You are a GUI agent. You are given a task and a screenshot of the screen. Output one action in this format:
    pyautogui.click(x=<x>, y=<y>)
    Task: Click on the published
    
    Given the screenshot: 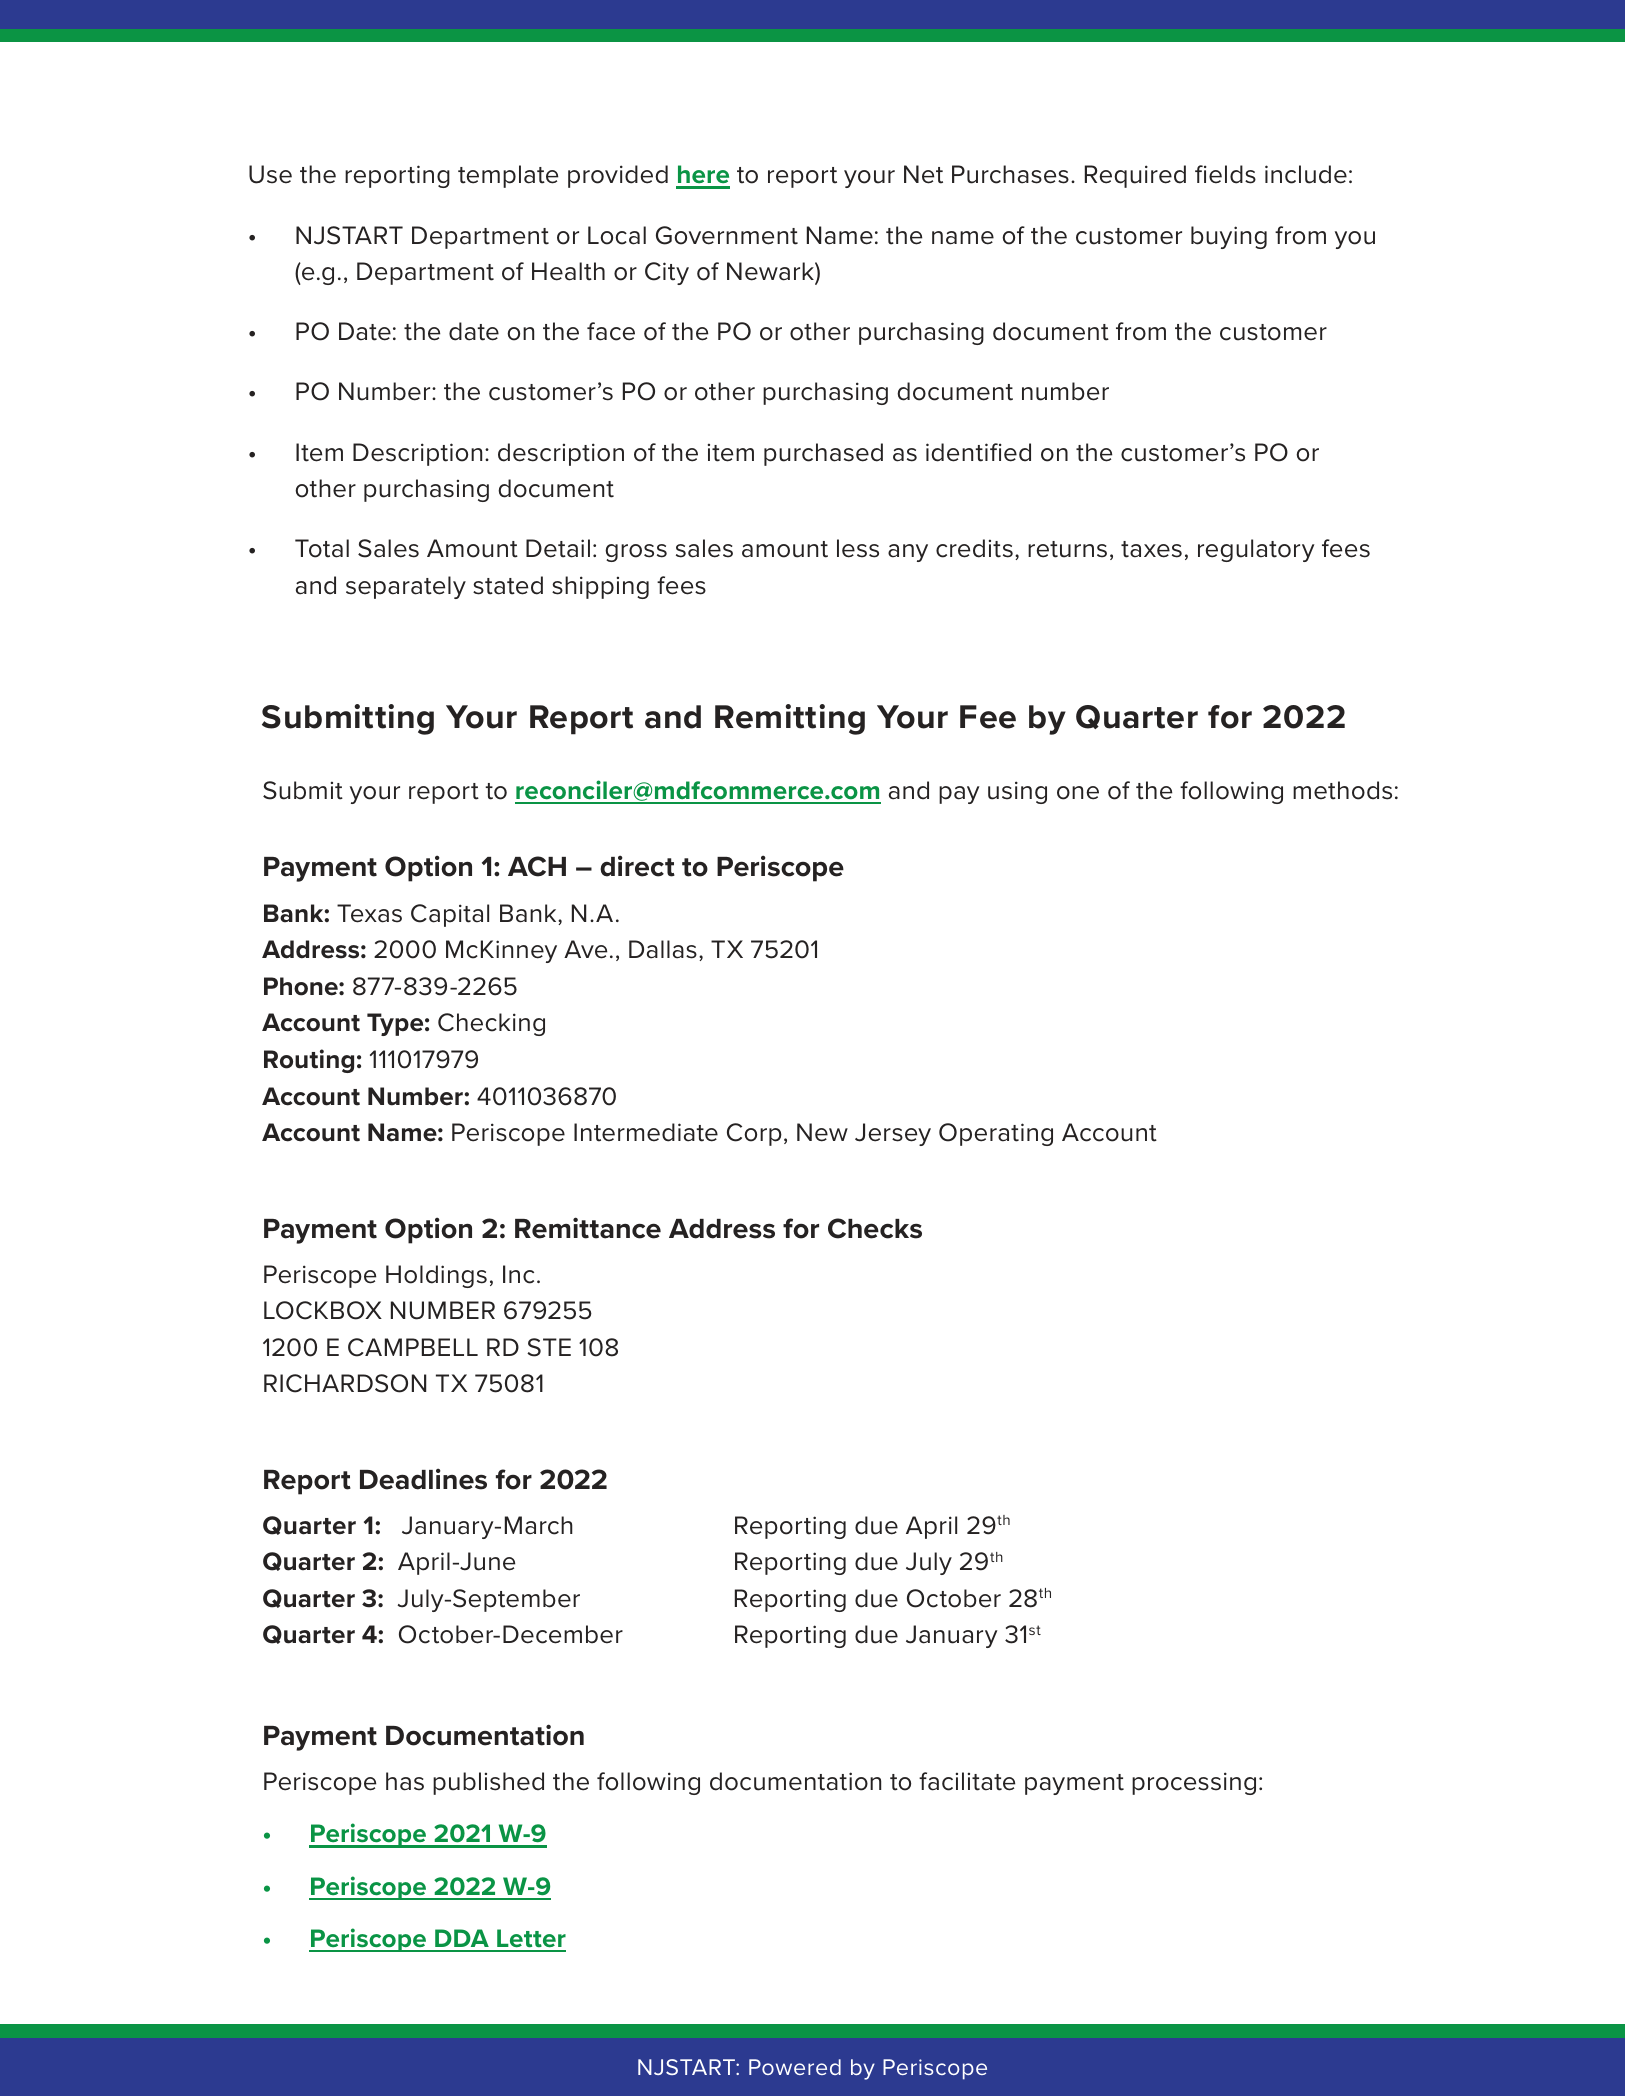 What is the action you would take?
    pyautogui.click(x=488, y=1783)
